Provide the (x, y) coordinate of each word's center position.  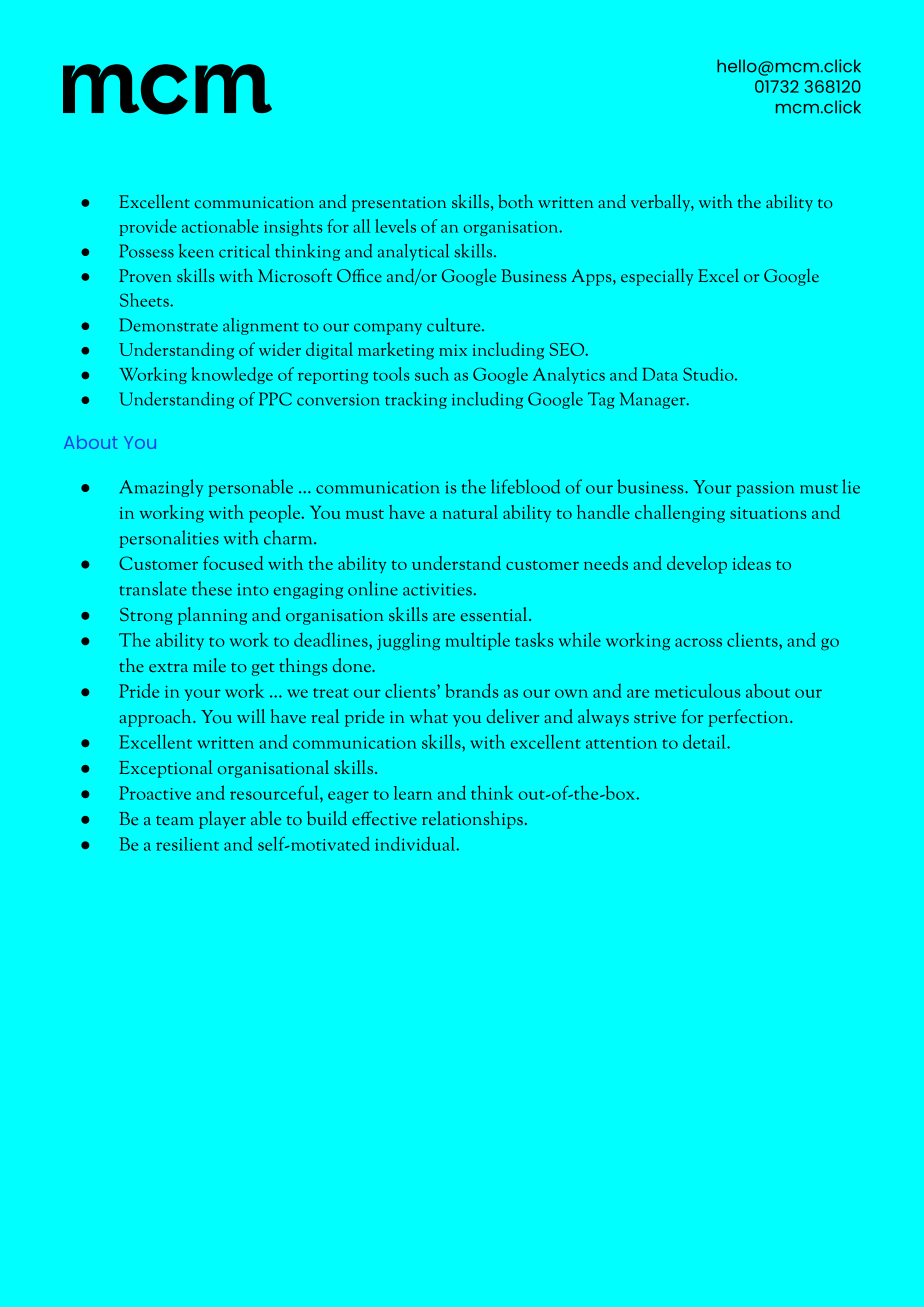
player (222, 820)
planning (212, 616)
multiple (477, 641)
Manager (654, 400)
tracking (416, 400)
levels (395, 226)
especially (657, 277)
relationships (472, 820)
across (698, 642)
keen (196, 251)
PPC (275, 399)
